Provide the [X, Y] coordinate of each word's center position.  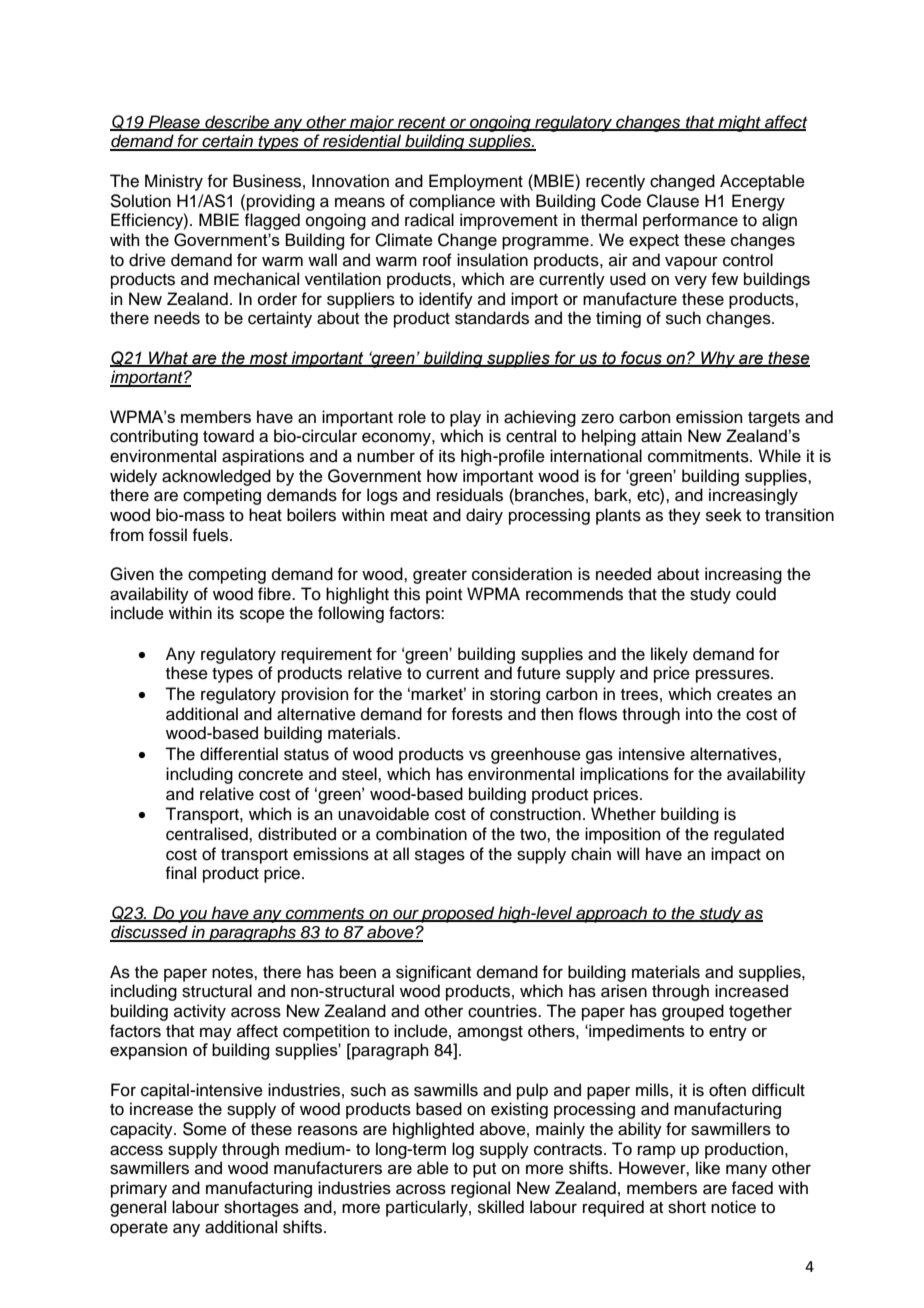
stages [440, 856]
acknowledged [216, 477]
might [739, 123]
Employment [476, 182]
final [180, 873]
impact [736, 855]
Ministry [174, 182]
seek [724, 515]
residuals [470, 495]
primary [139, 1189]
